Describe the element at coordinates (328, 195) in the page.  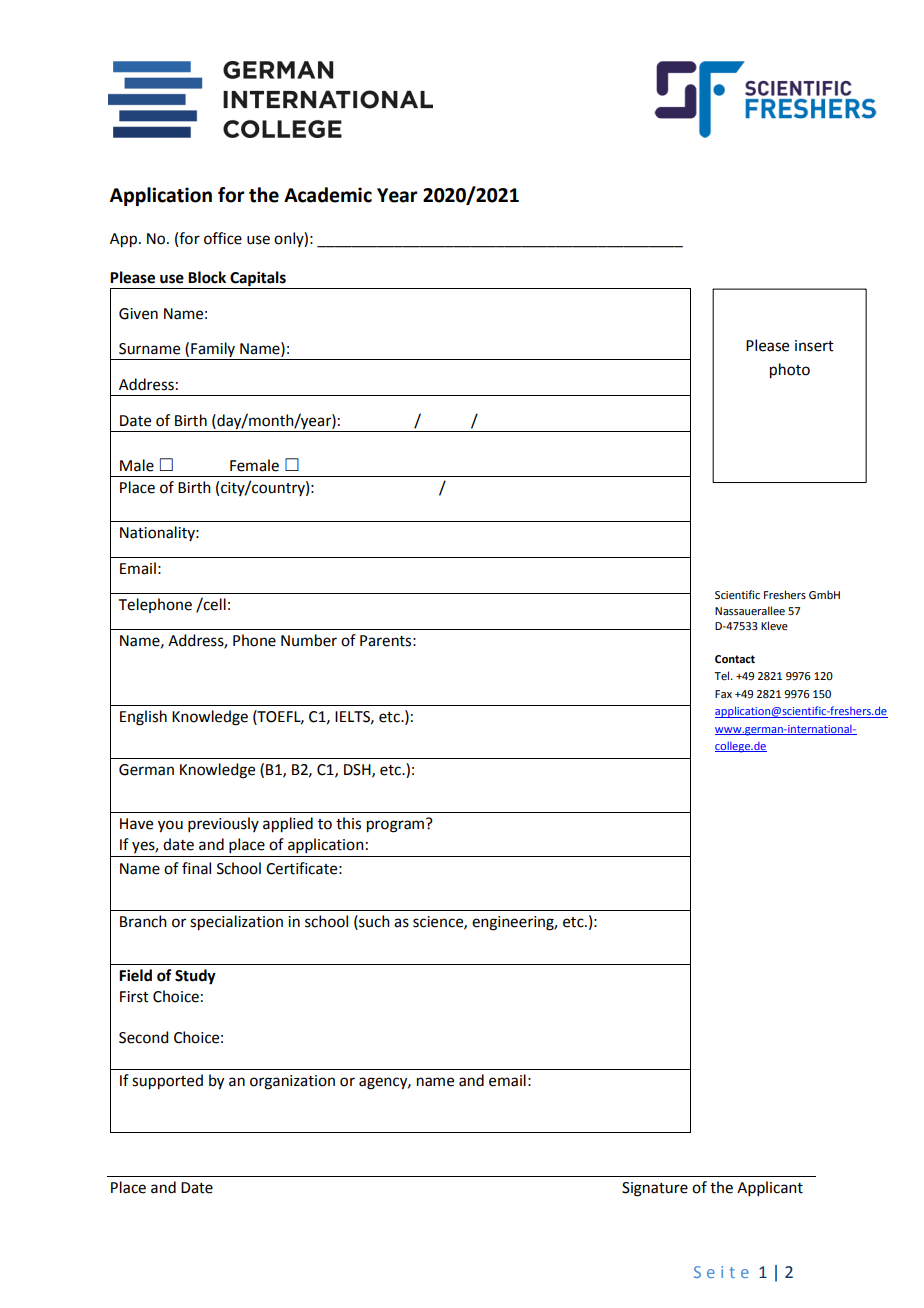
I see `Academic` at that location.
